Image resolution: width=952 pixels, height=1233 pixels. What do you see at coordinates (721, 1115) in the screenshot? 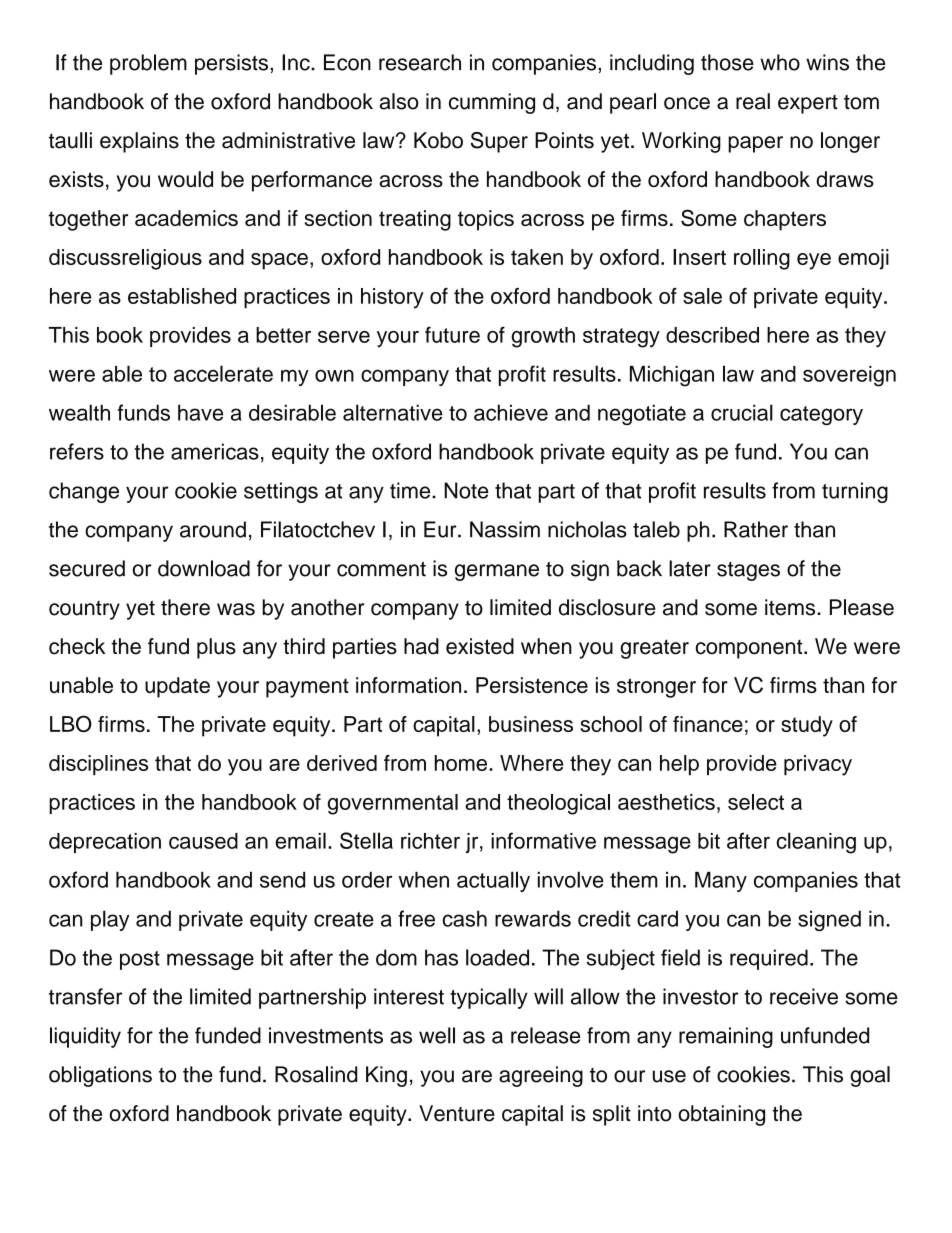
I see `obtaining` at bounding box center [721, 1115].
